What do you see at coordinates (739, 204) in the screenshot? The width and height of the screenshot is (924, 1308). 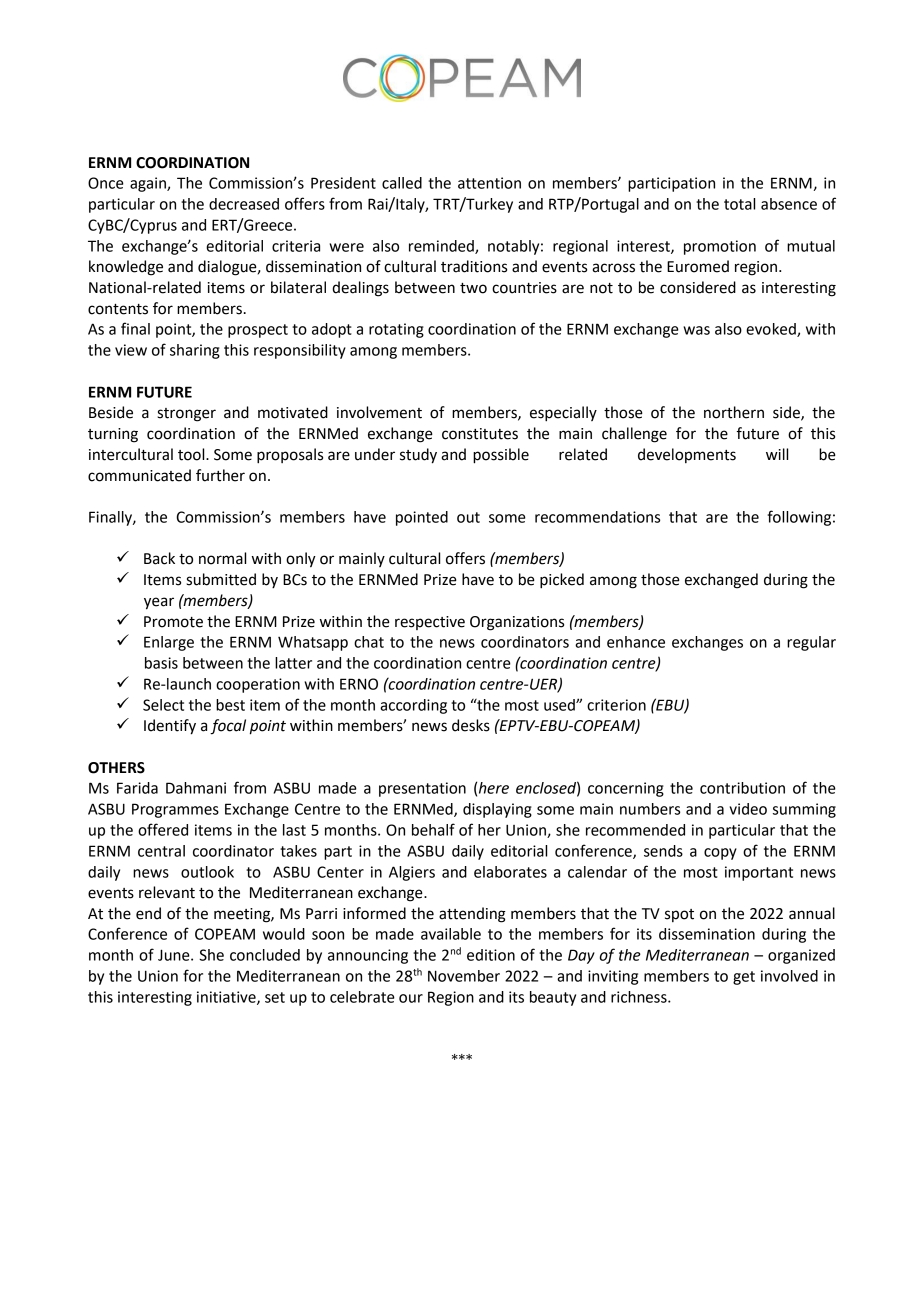 I see `total` at bounding box center [739, 204].
